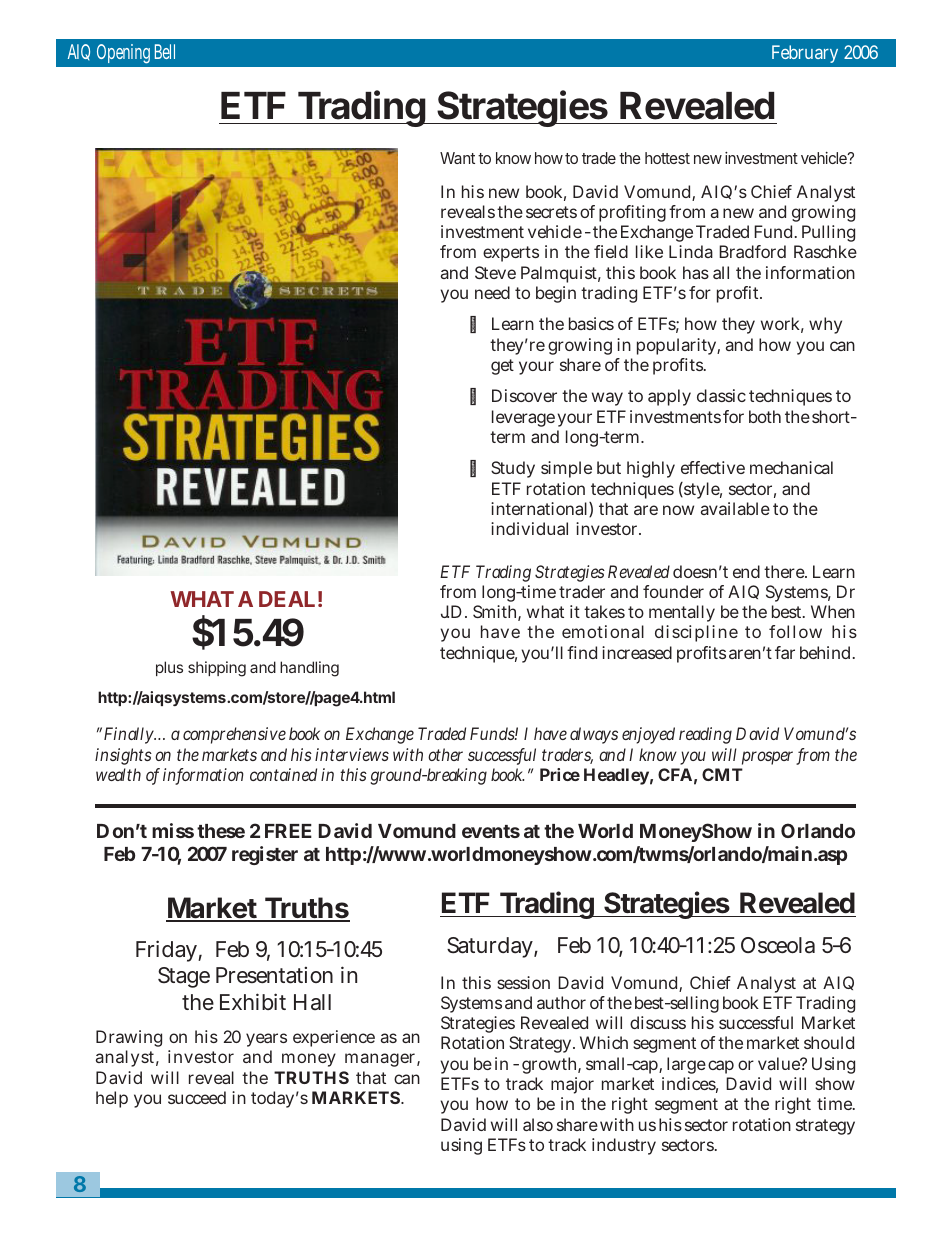 The image size is (952, 1233). What do you see at coordinates (667, 158) in the screenshot?
I see `hottest` at bounding box center [667, 158].
